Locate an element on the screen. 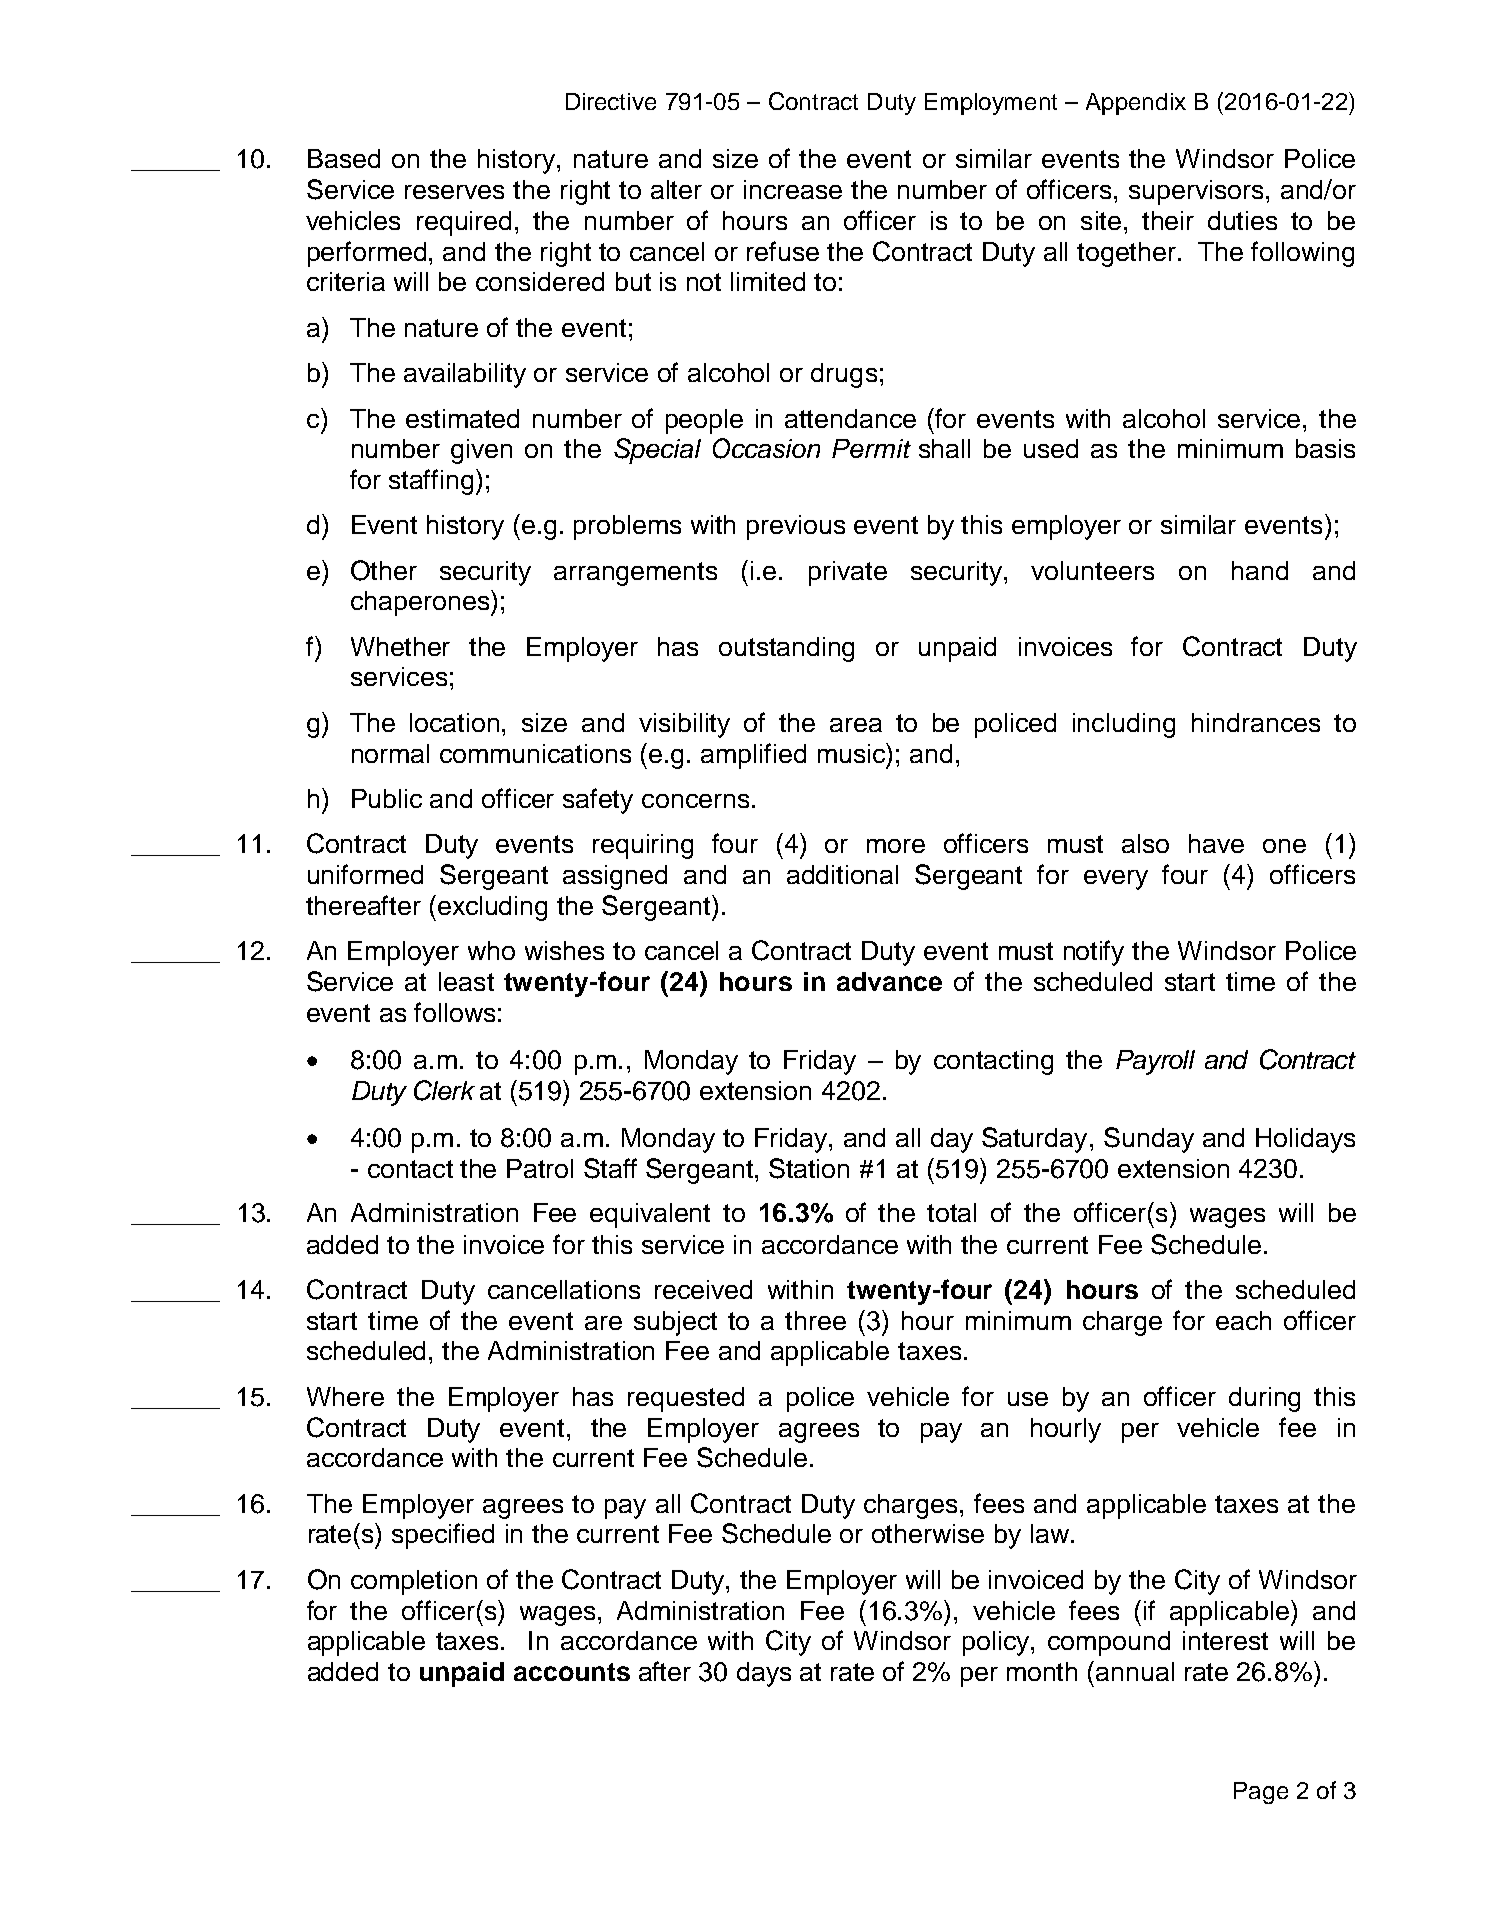 This screenshot has width=1488, height=1926. Where is located at coordinates (345, 1396).
